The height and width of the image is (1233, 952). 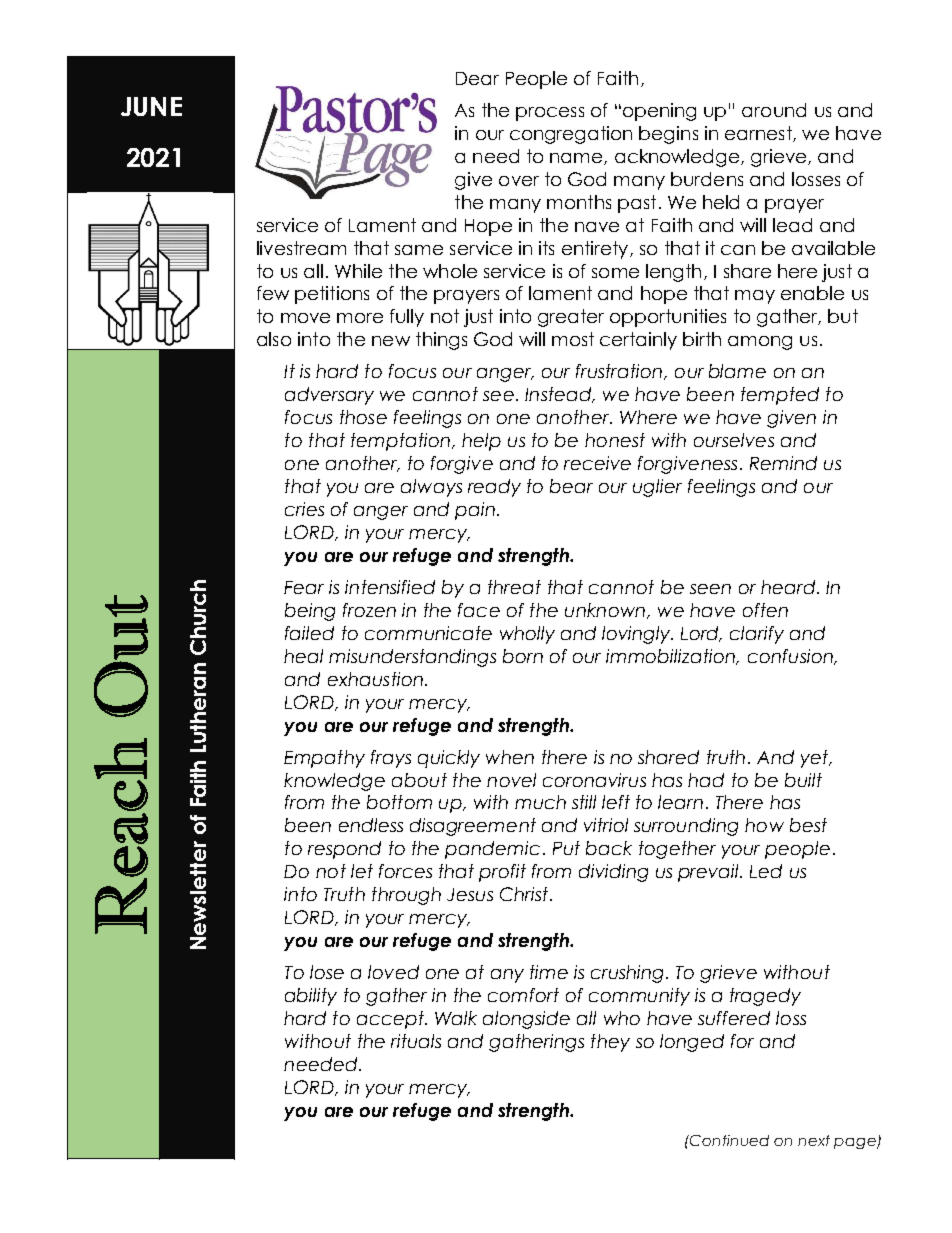 What do you see at coordinates (511, 780) in the image?
I see `novel` at bounding box center [511, 780].
